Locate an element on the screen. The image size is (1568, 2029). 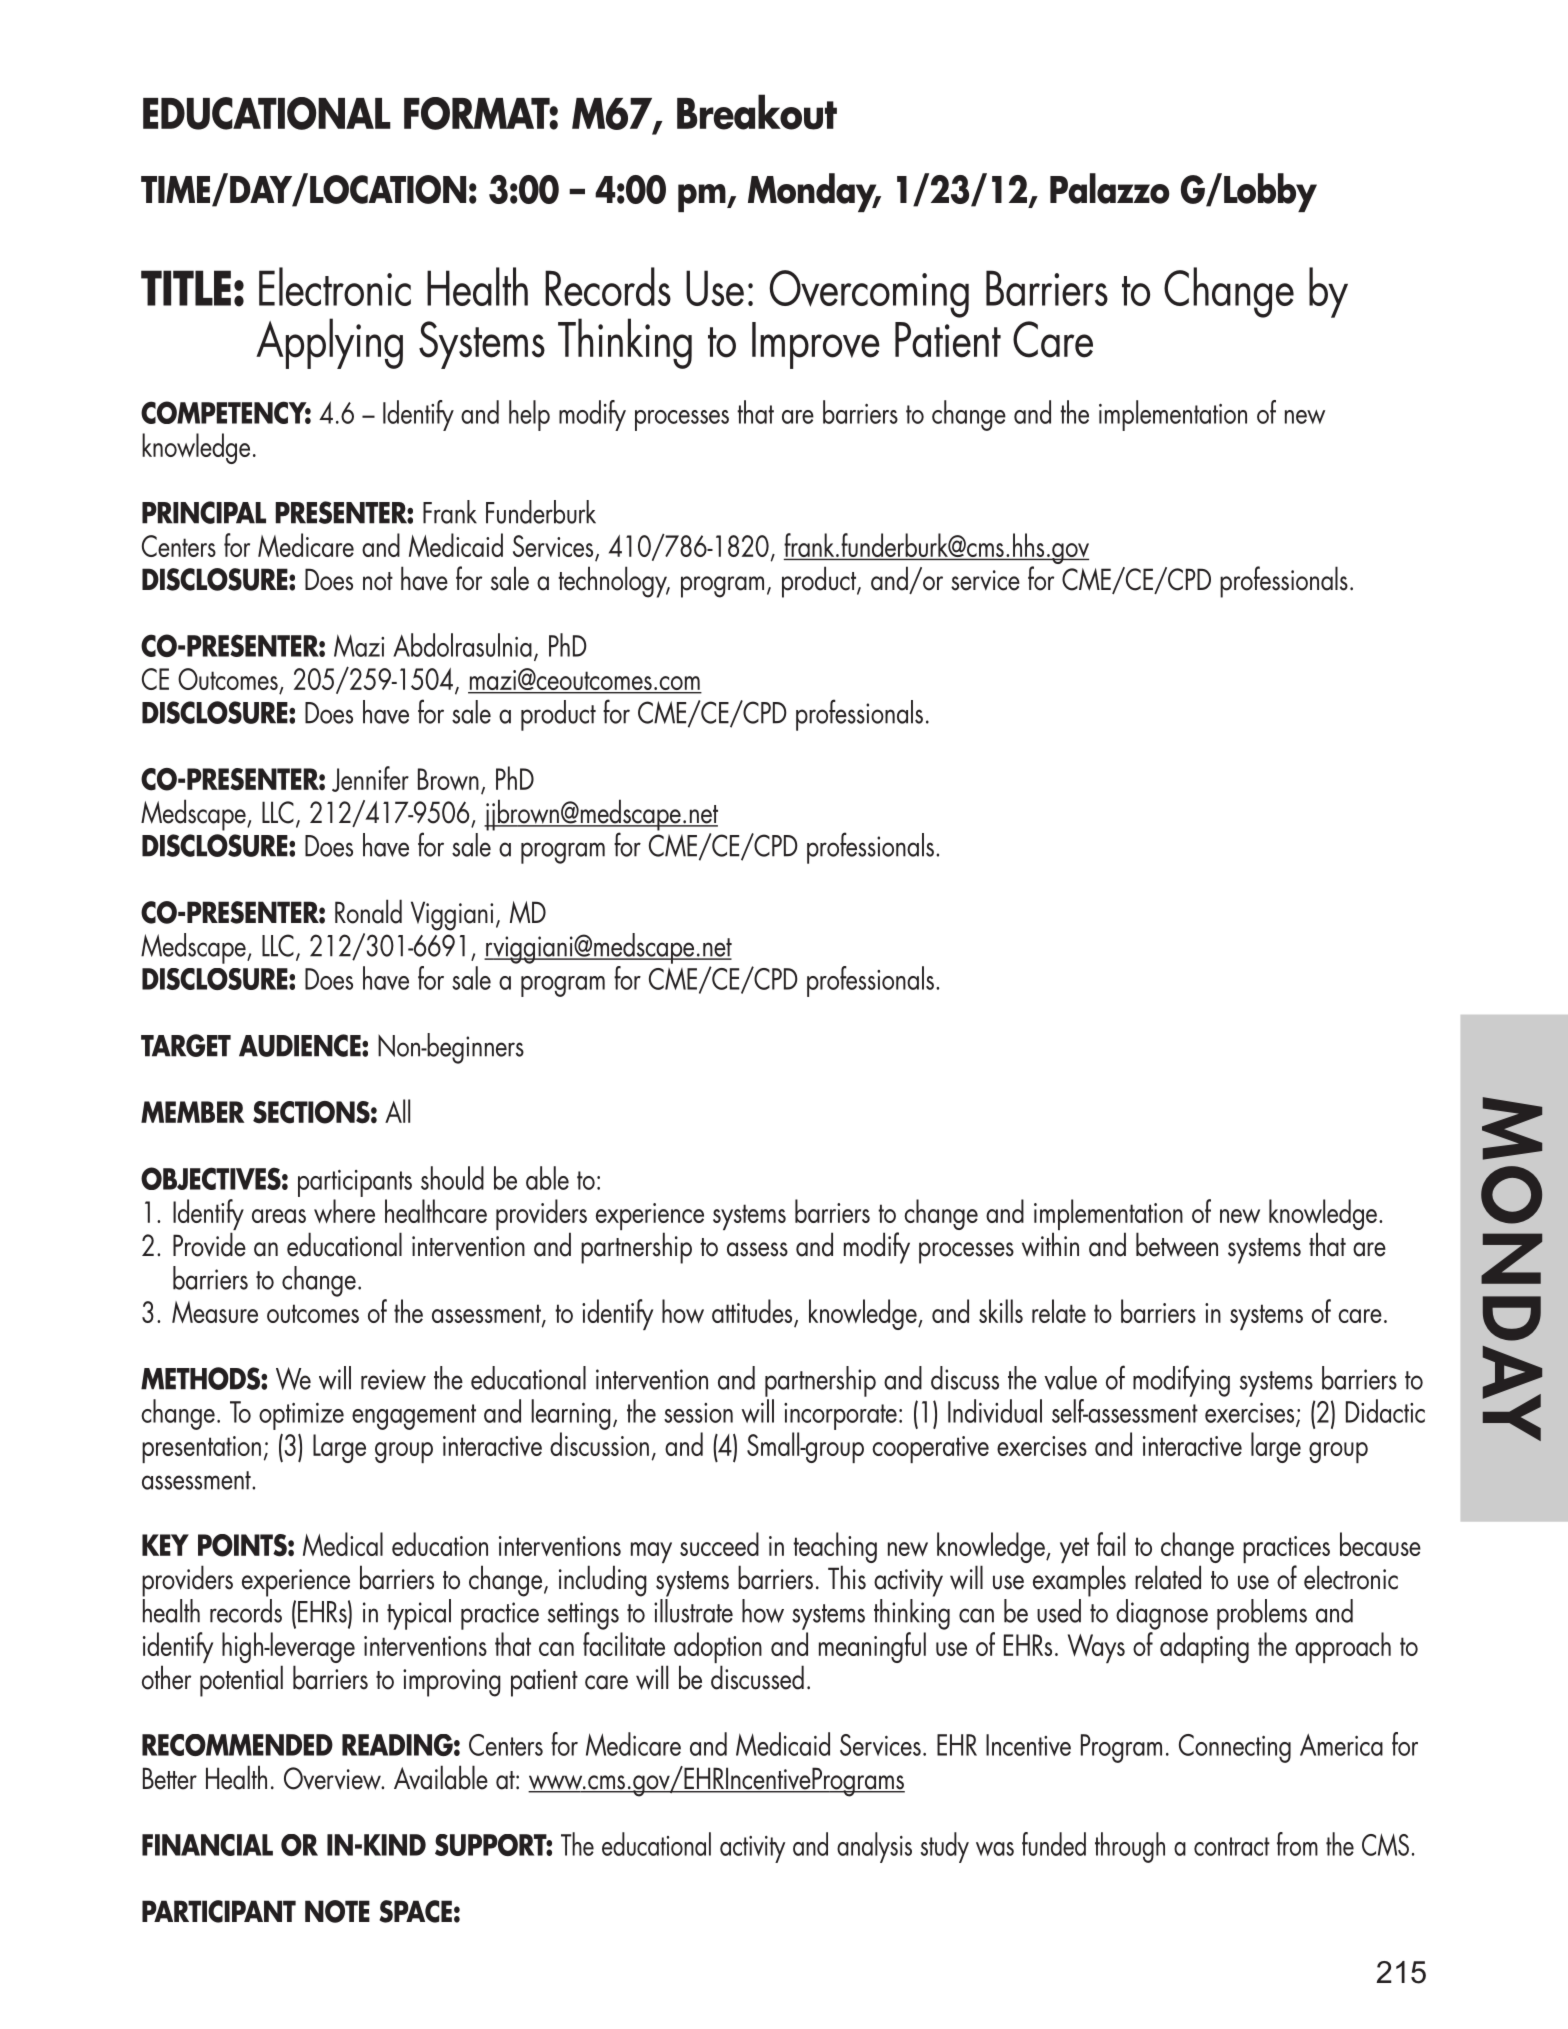
between is located at coordinates (1177, 1244).
